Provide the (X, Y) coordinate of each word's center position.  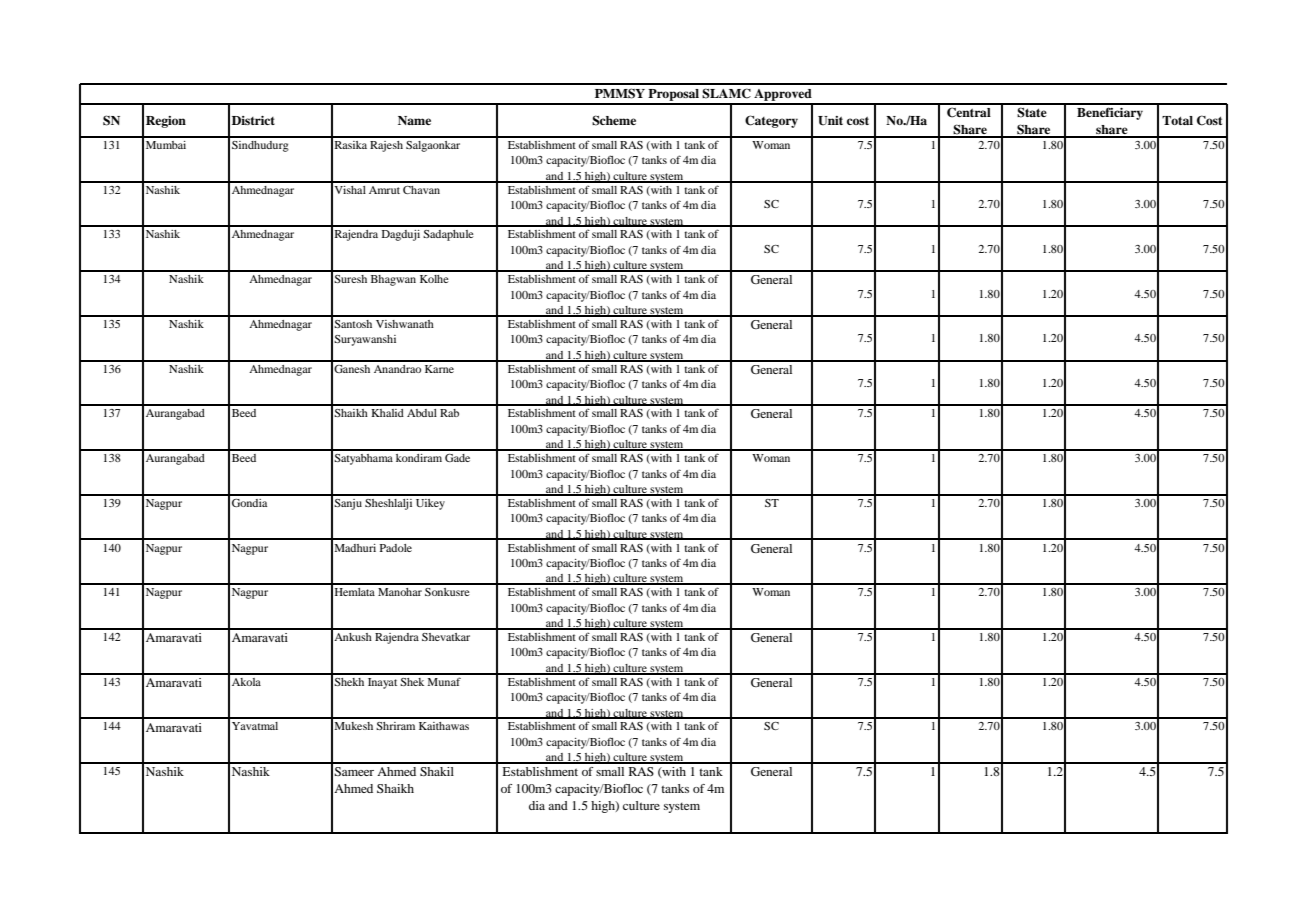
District (253, 120)
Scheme (614, 120)
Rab (449, 413)
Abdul (422, 413)
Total (1177, 120)
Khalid (387, 413)
